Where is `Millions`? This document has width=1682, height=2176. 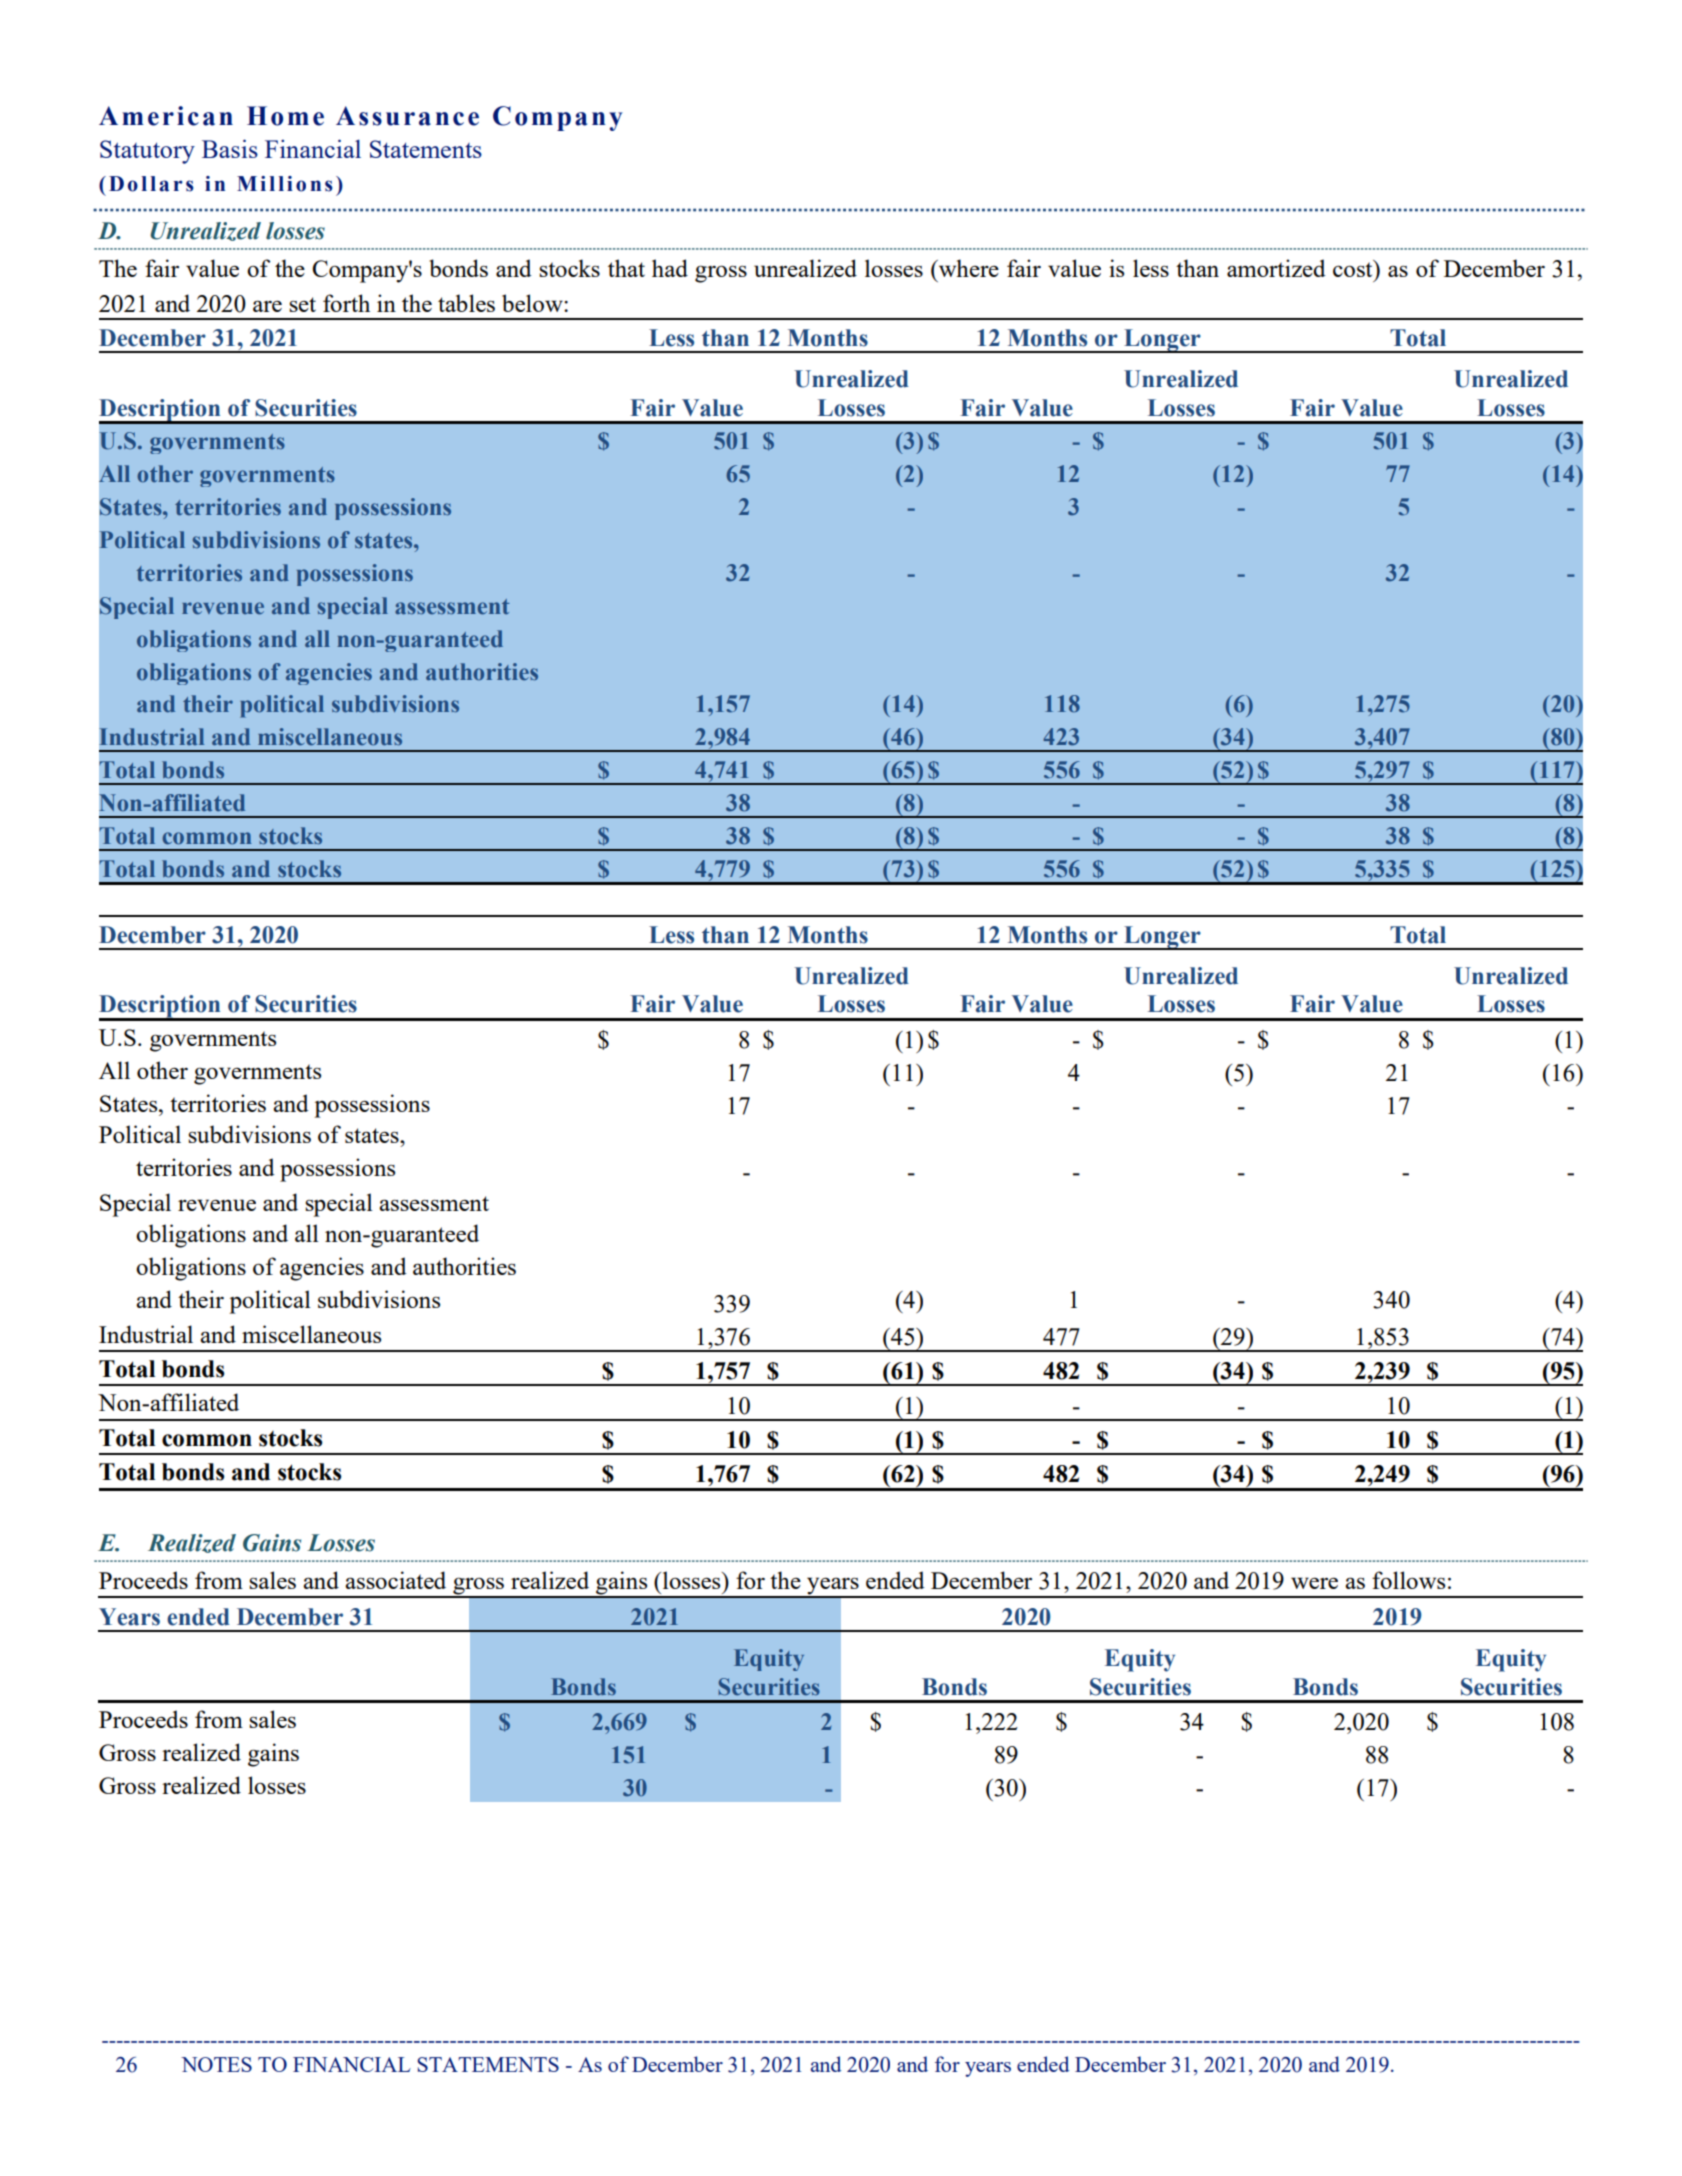
Millions is located at coordinates (285, 184).
